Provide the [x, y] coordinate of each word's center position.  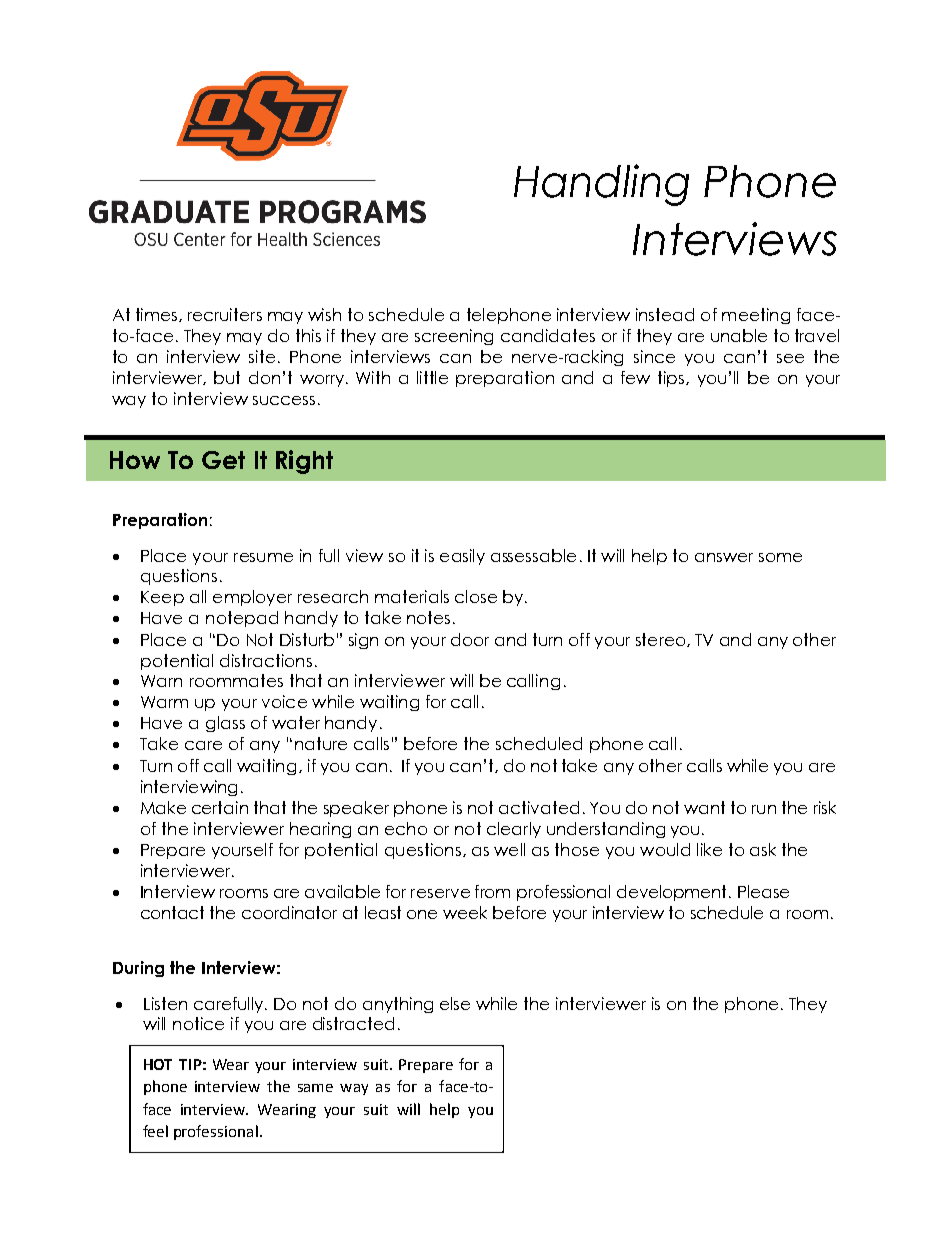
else [455, 1003]
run [764, 809]
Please [763, 891]
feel [155, 1131]
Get [223, 460]
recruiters [225, 314]
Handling [601, 185]
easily [462, 557]
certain [220, 807]
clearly [514, 830]
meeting [756, 316]
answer [724, 557]
